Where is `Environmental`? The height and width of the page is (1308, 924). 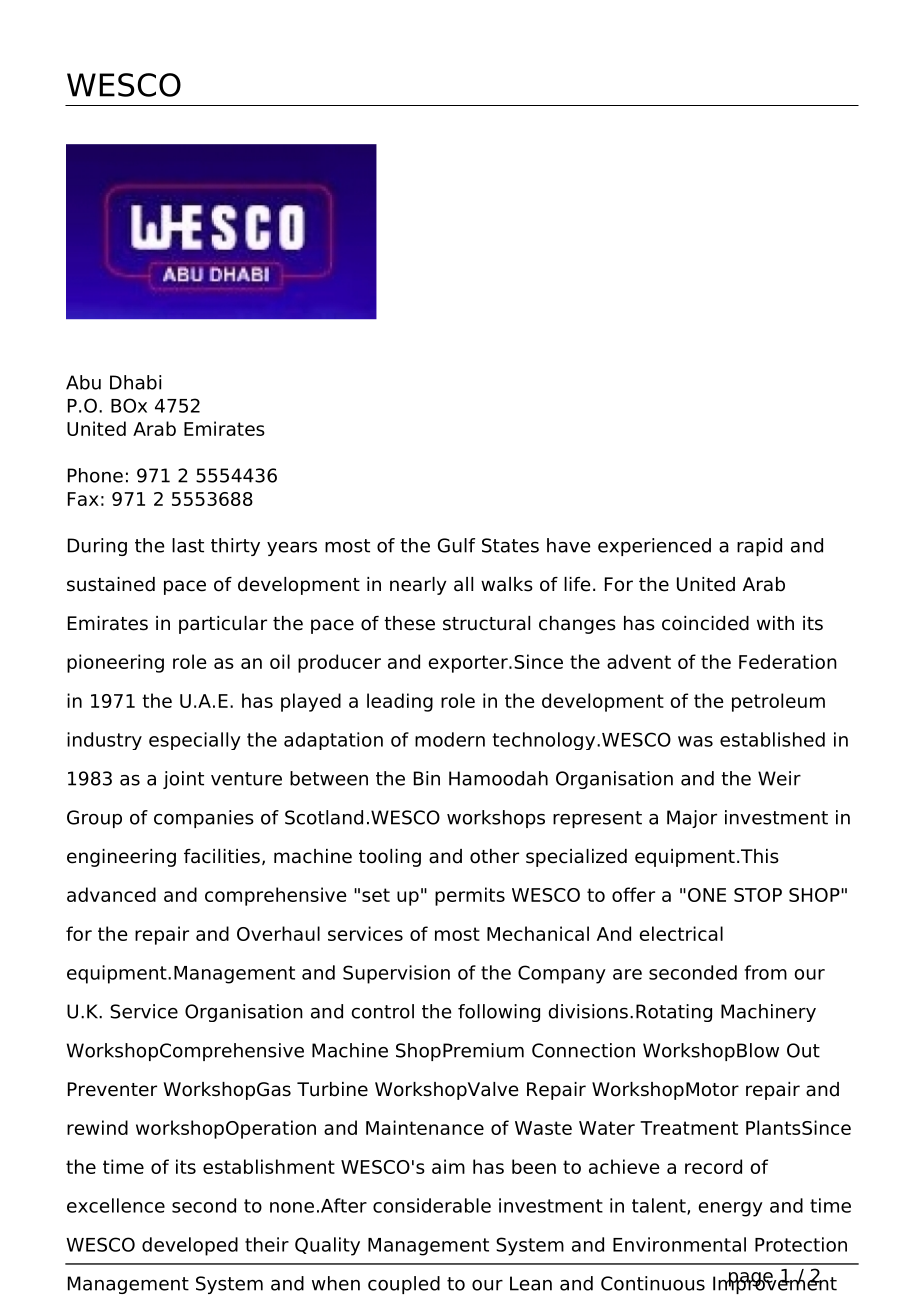 Environmental is located at coordinates (679, 1244).
